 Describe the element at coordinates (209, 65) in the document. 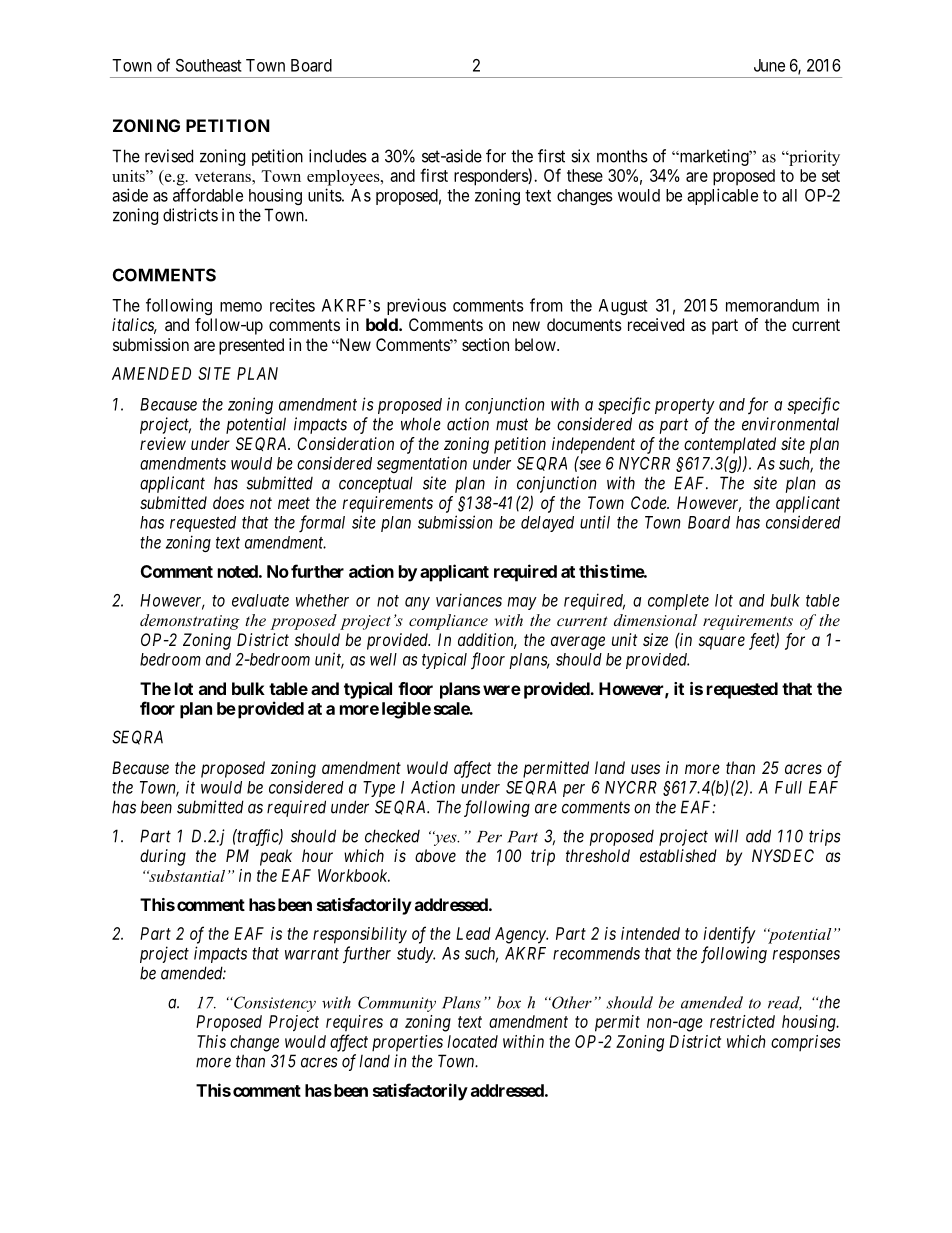

I see `Southeast` at that location.
